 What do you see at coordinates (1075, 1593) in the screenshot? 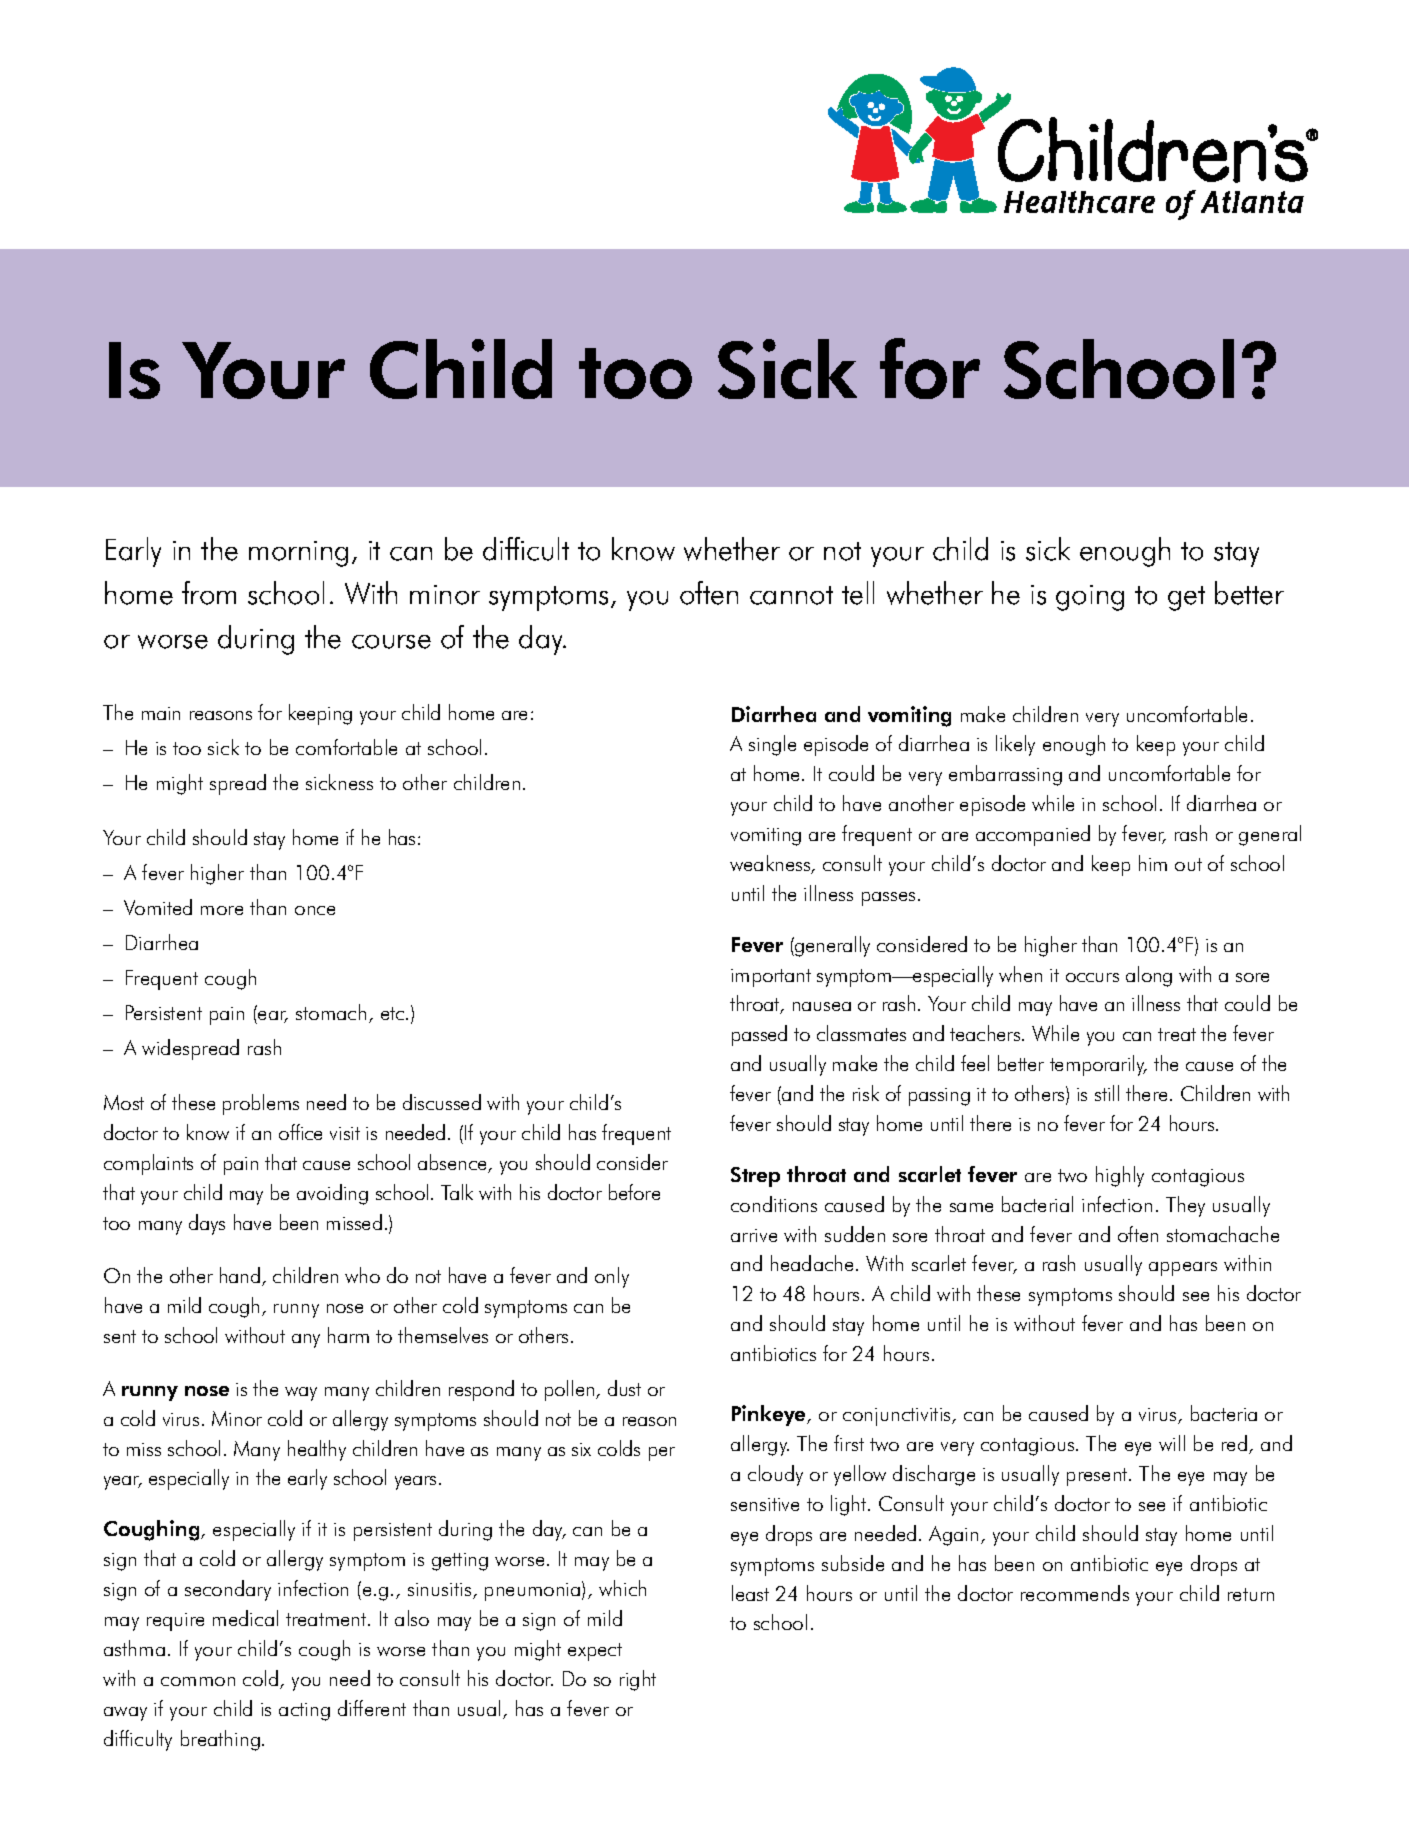
I see `recommends` at bounding box center [1075, 1593].
